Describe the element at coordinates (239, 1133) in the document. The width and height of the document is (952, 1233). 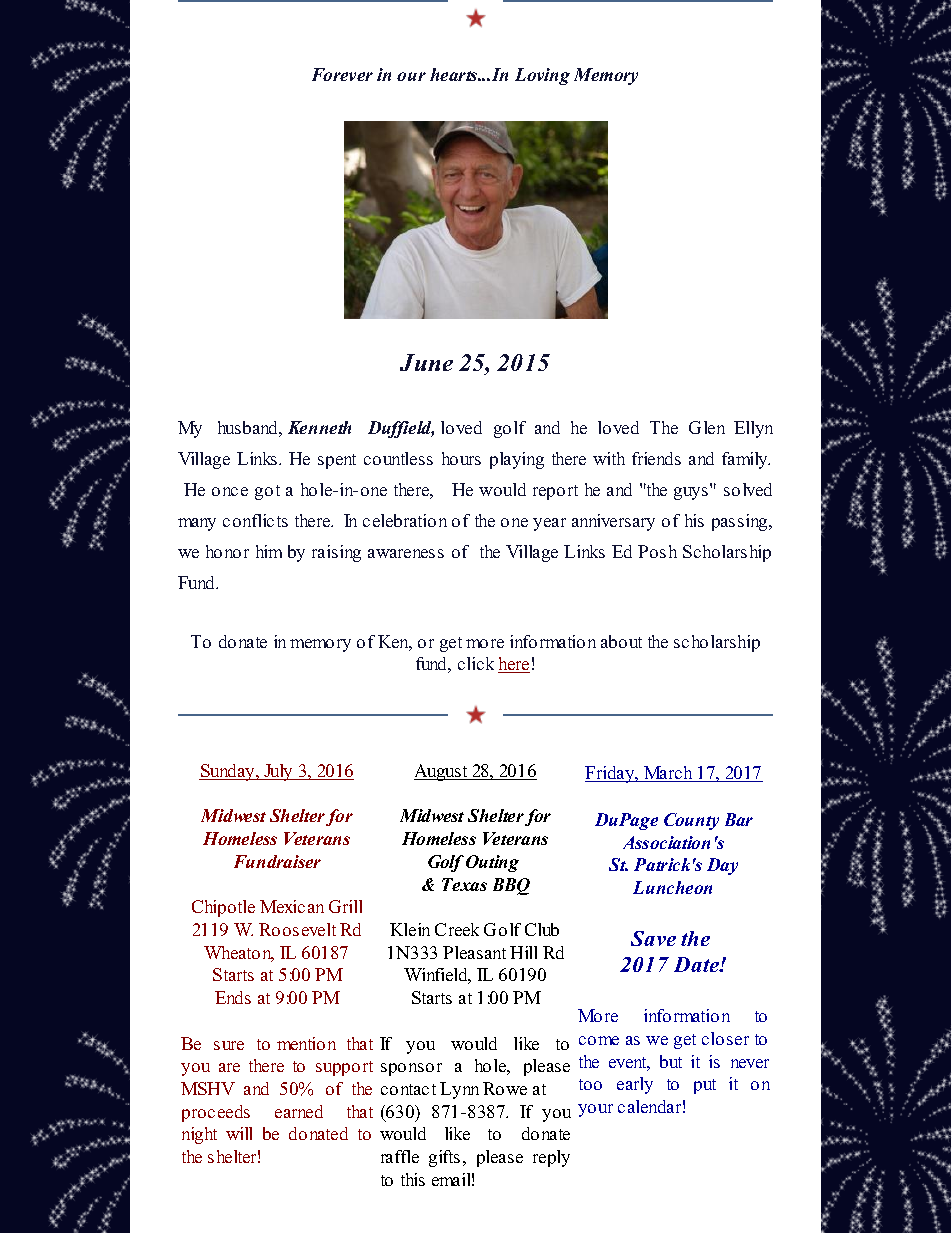
I see `will` at that location.
